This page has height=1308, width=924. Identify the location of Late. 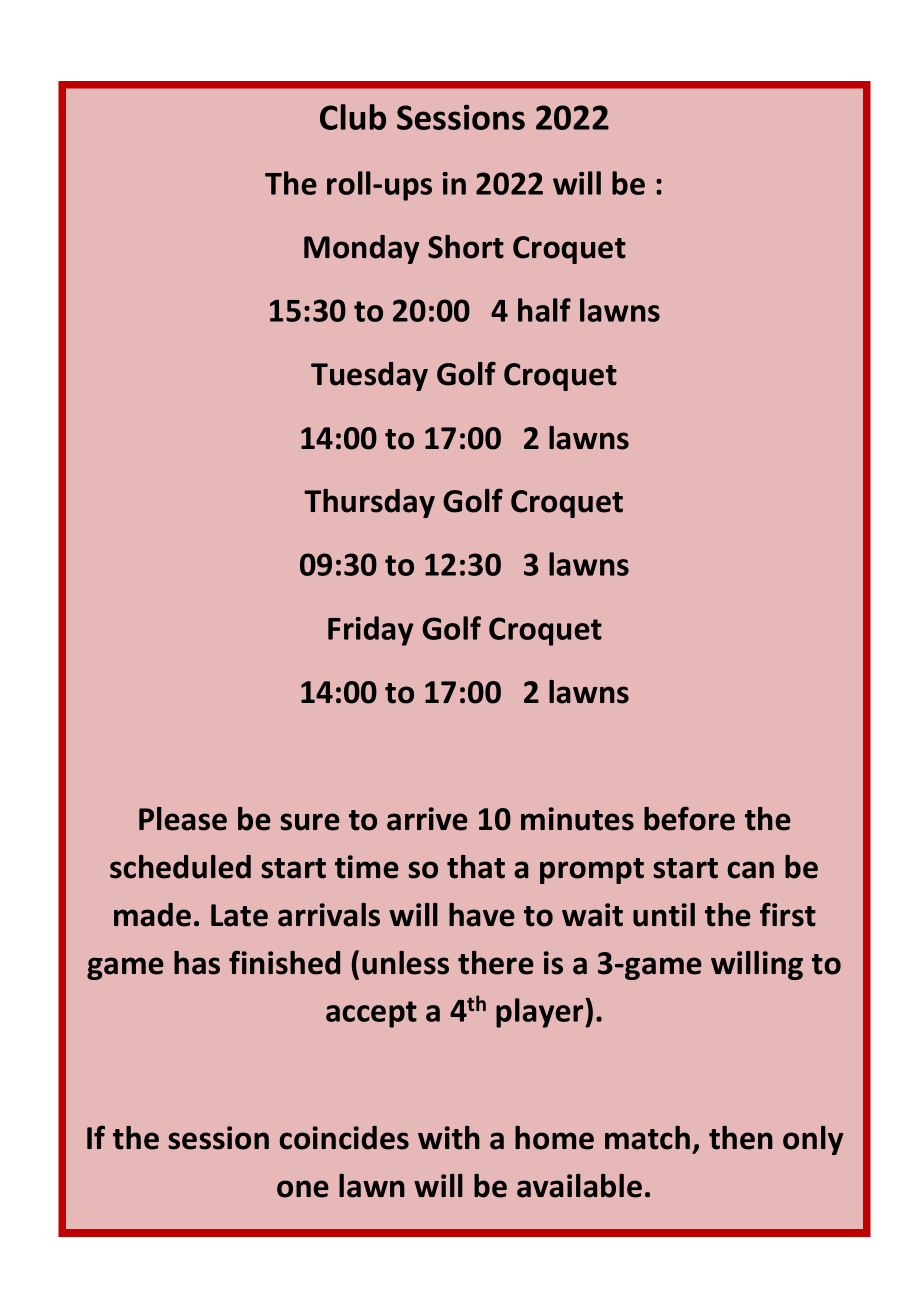
(239, 915).
